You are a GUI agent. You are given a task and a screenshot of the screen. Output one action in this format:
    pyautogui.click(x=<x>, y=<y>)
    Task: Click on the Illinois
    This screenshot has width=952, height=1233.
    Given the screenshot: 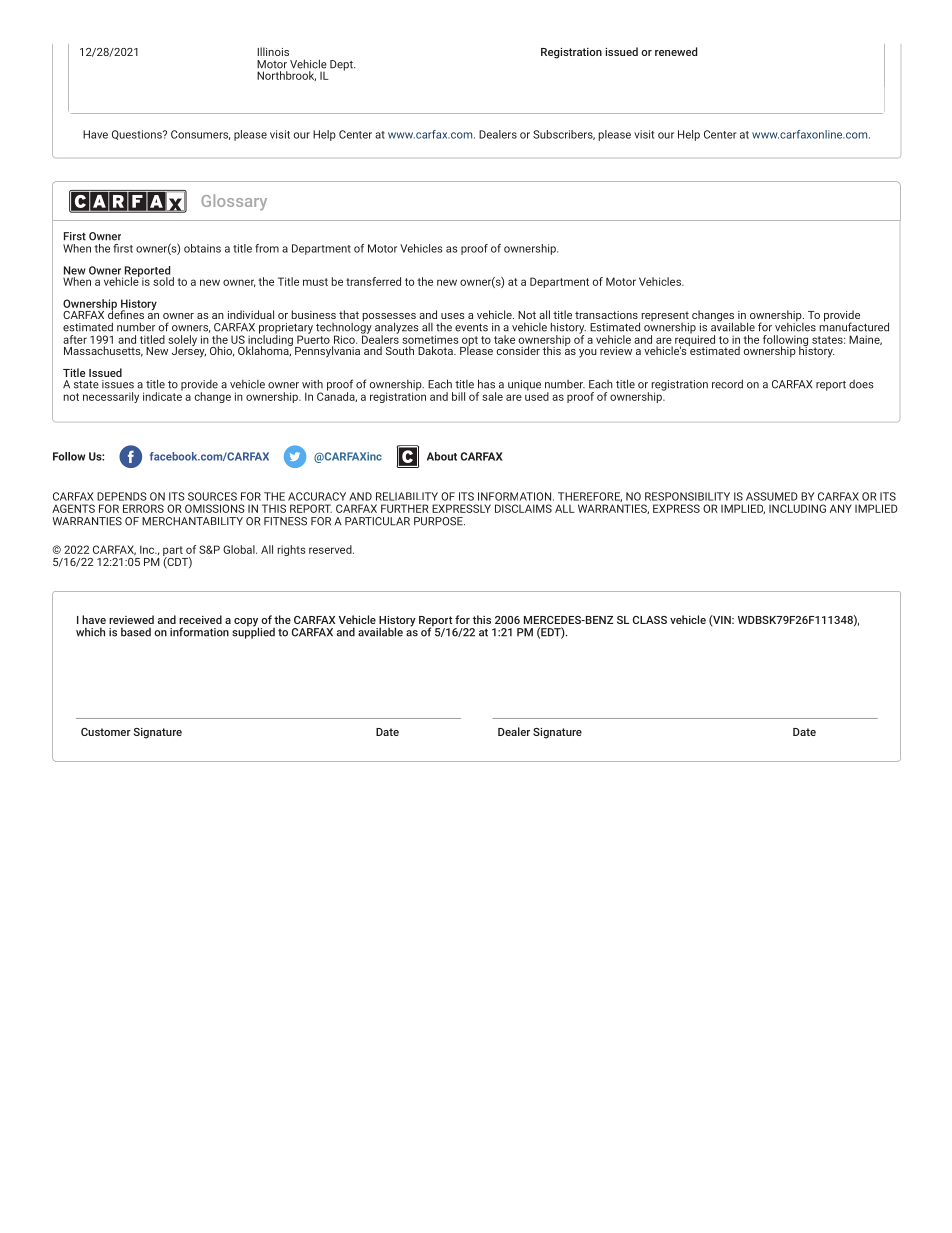 What is the action you would take?
    pyautogui.click(x=273, y=51)
